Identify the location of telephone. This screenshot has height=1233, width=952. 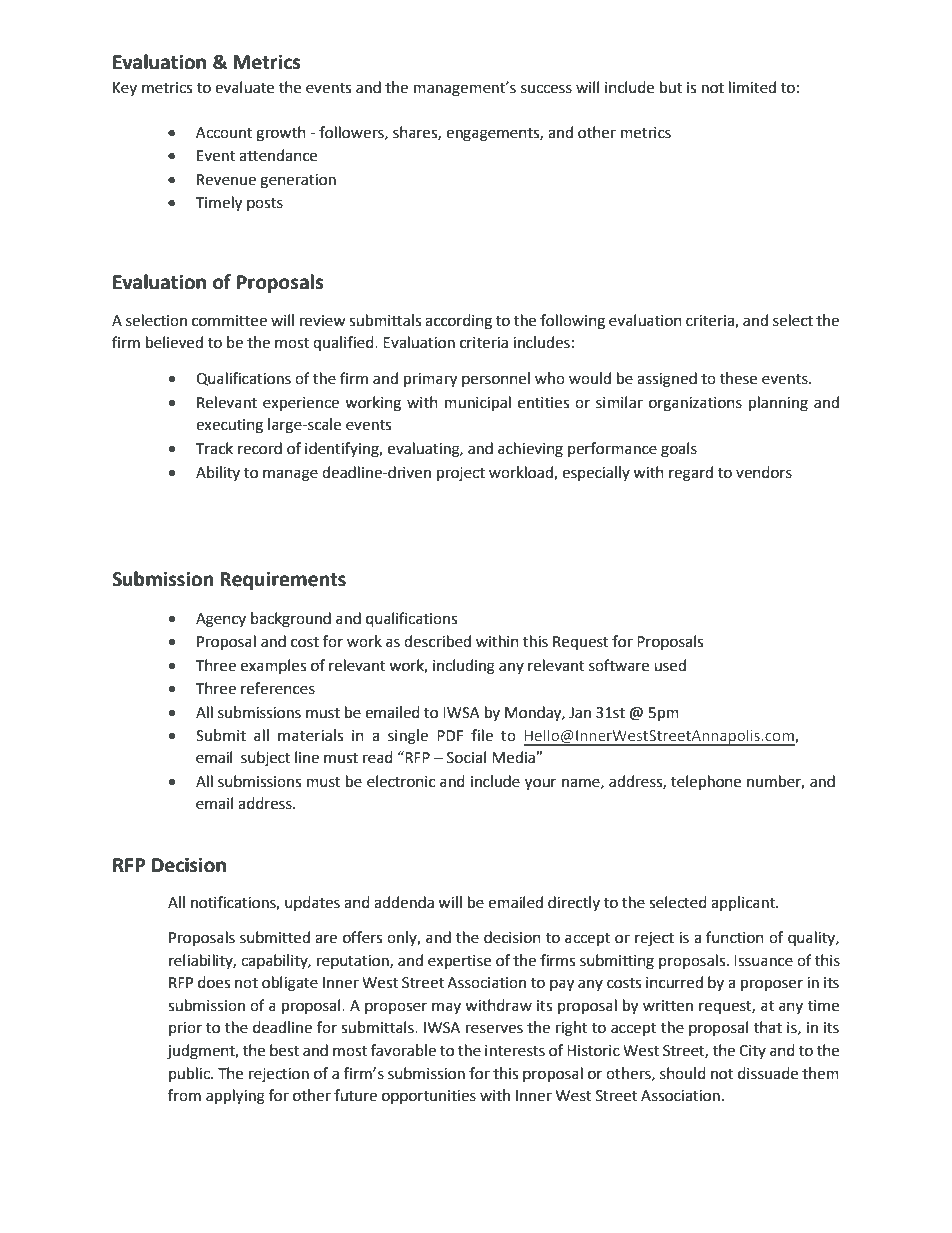
(706, 783).
